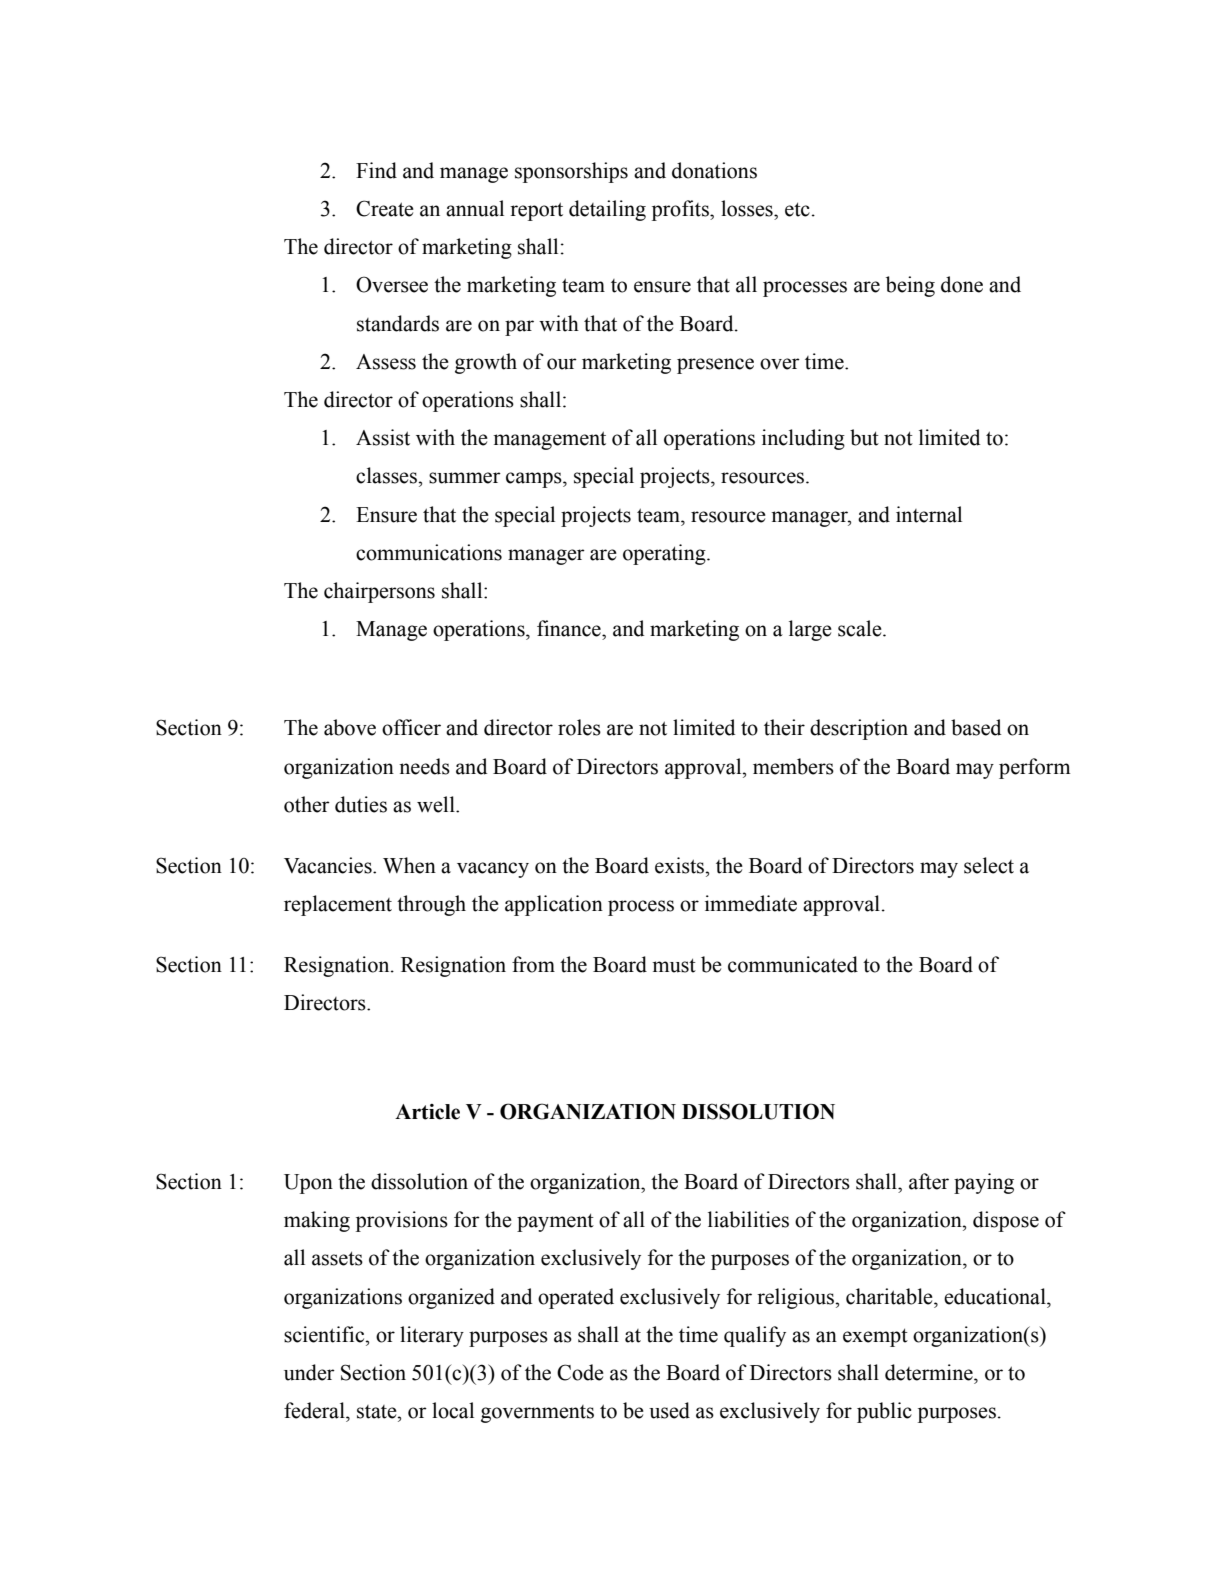 The image size is (1232, 1595). What do you see at coordinates (681, 210) in the screenshot?
I see `profits` at bounding box center [681, 210].
